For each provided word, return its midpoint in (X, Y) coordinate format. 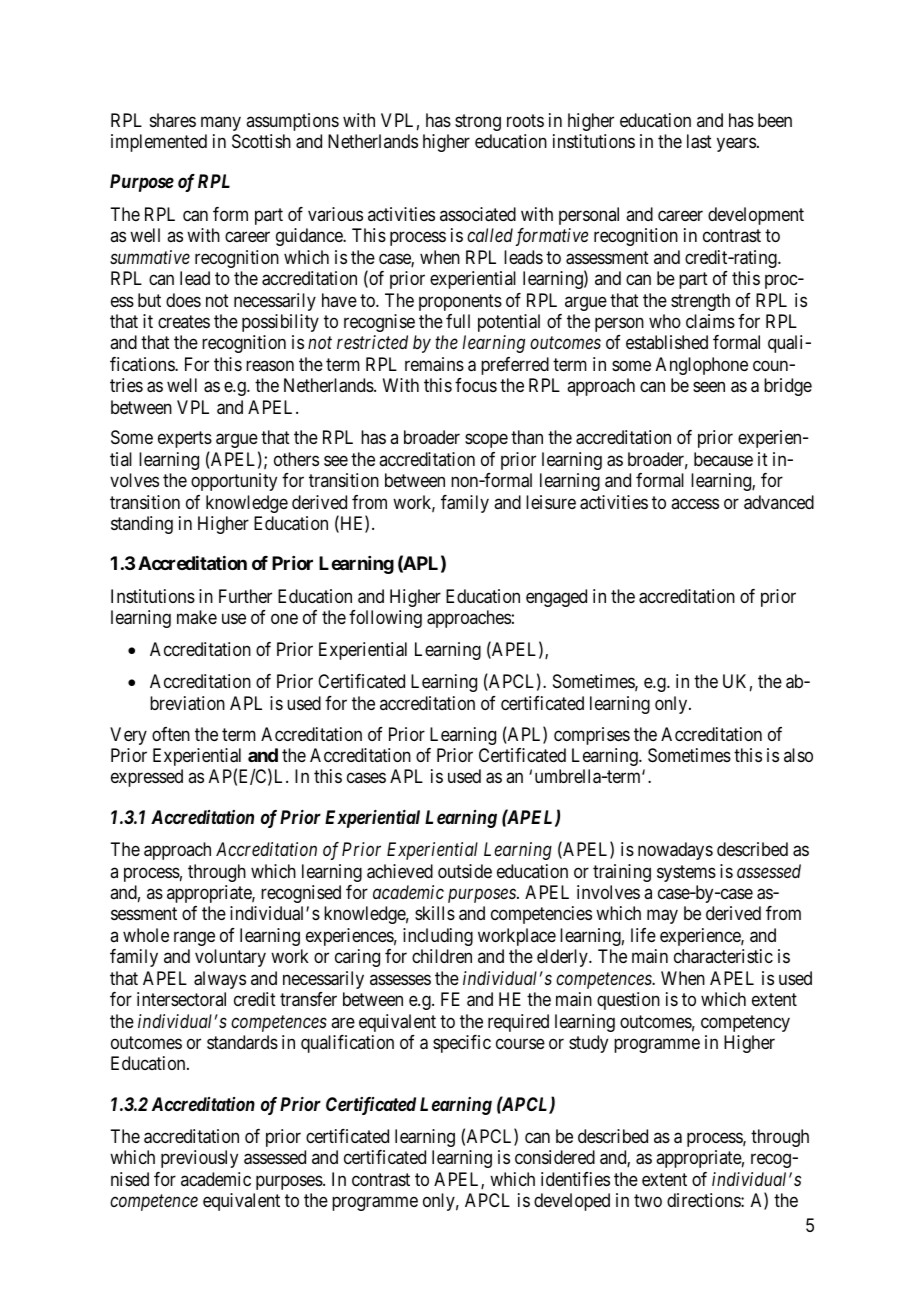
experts (185, 440)
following (385, 619)
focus (476, 385)
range (194, 938)
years (736, 145)
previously (199, 1159)
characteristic (723, 956)
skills (435, 913)
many (221, 123)
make (197, 617)
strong (478, 122)
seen (709, 387)
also (798, 755)
